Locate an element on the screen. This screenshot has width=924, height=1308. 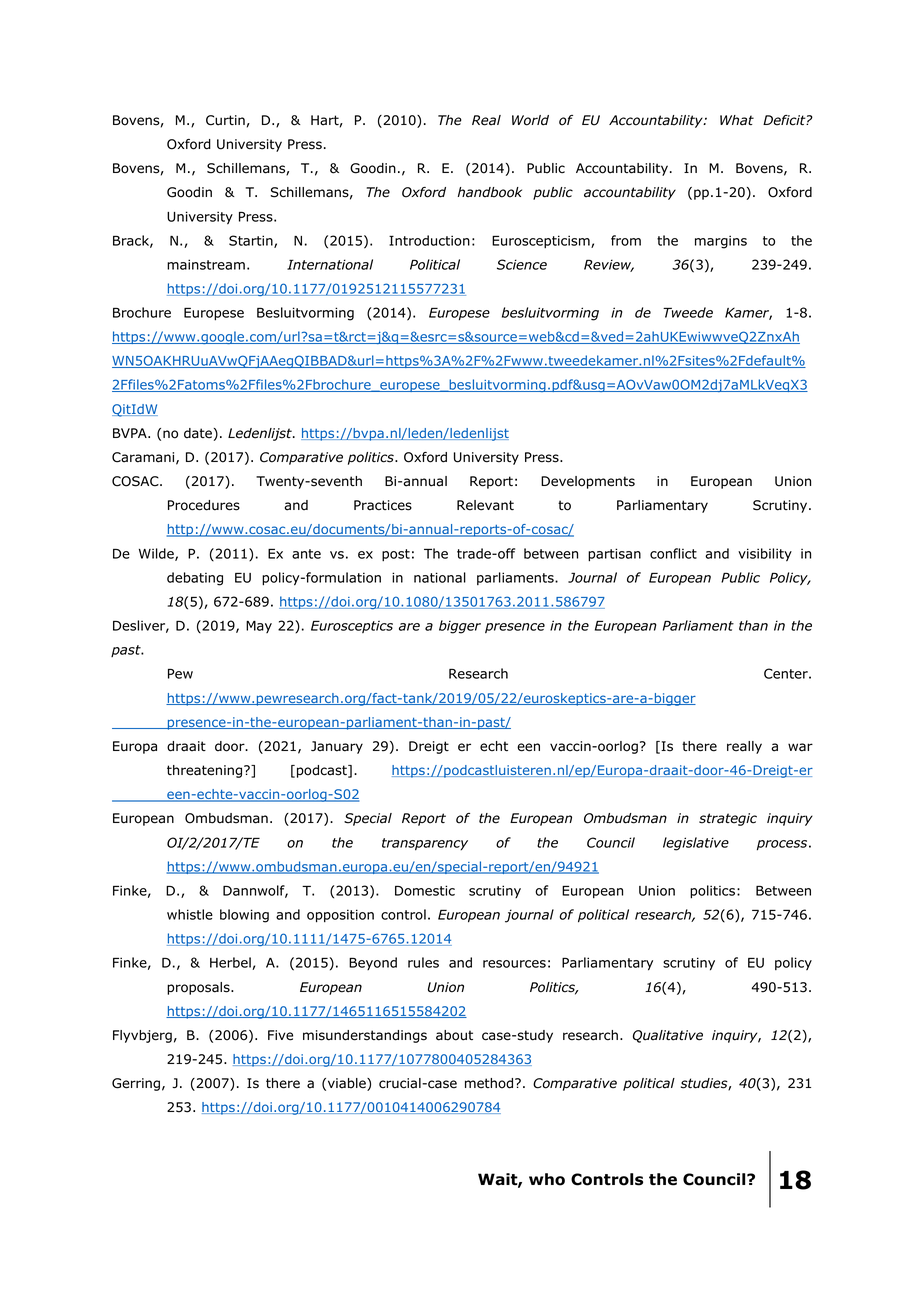
May is located at coordinates (259, 627).
